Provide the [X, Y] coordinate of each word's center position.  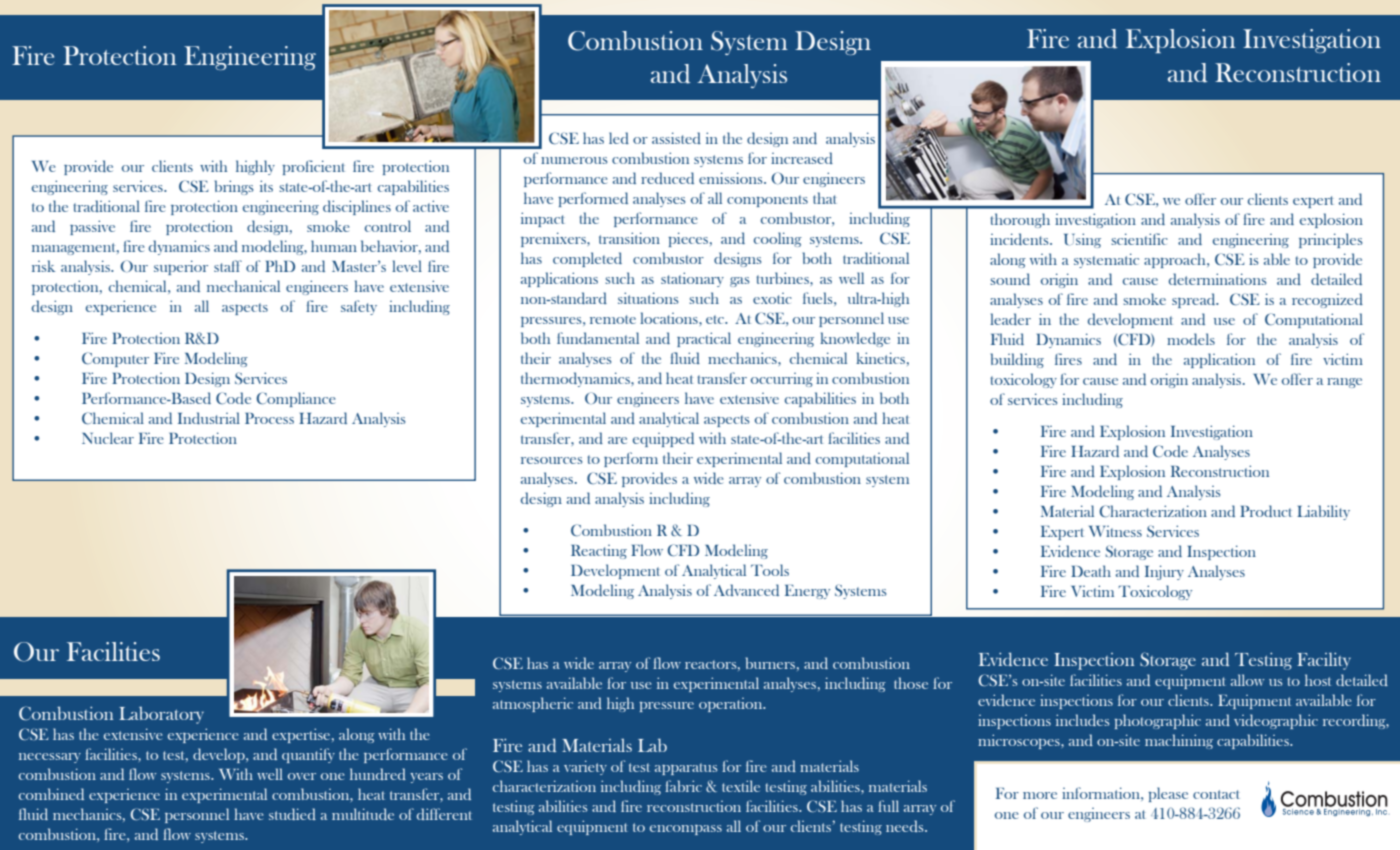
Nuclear [108, 438]
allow [1248, 680]
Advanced [746, 590]
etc [716, 319]
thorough [1020, 220]
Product [1266, 511]
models [1191, 339]
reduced [667, 178]
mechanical [243, 286]
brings [234, 187]
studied [292, 814]
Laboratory [161, 715]
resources [551, 460]
